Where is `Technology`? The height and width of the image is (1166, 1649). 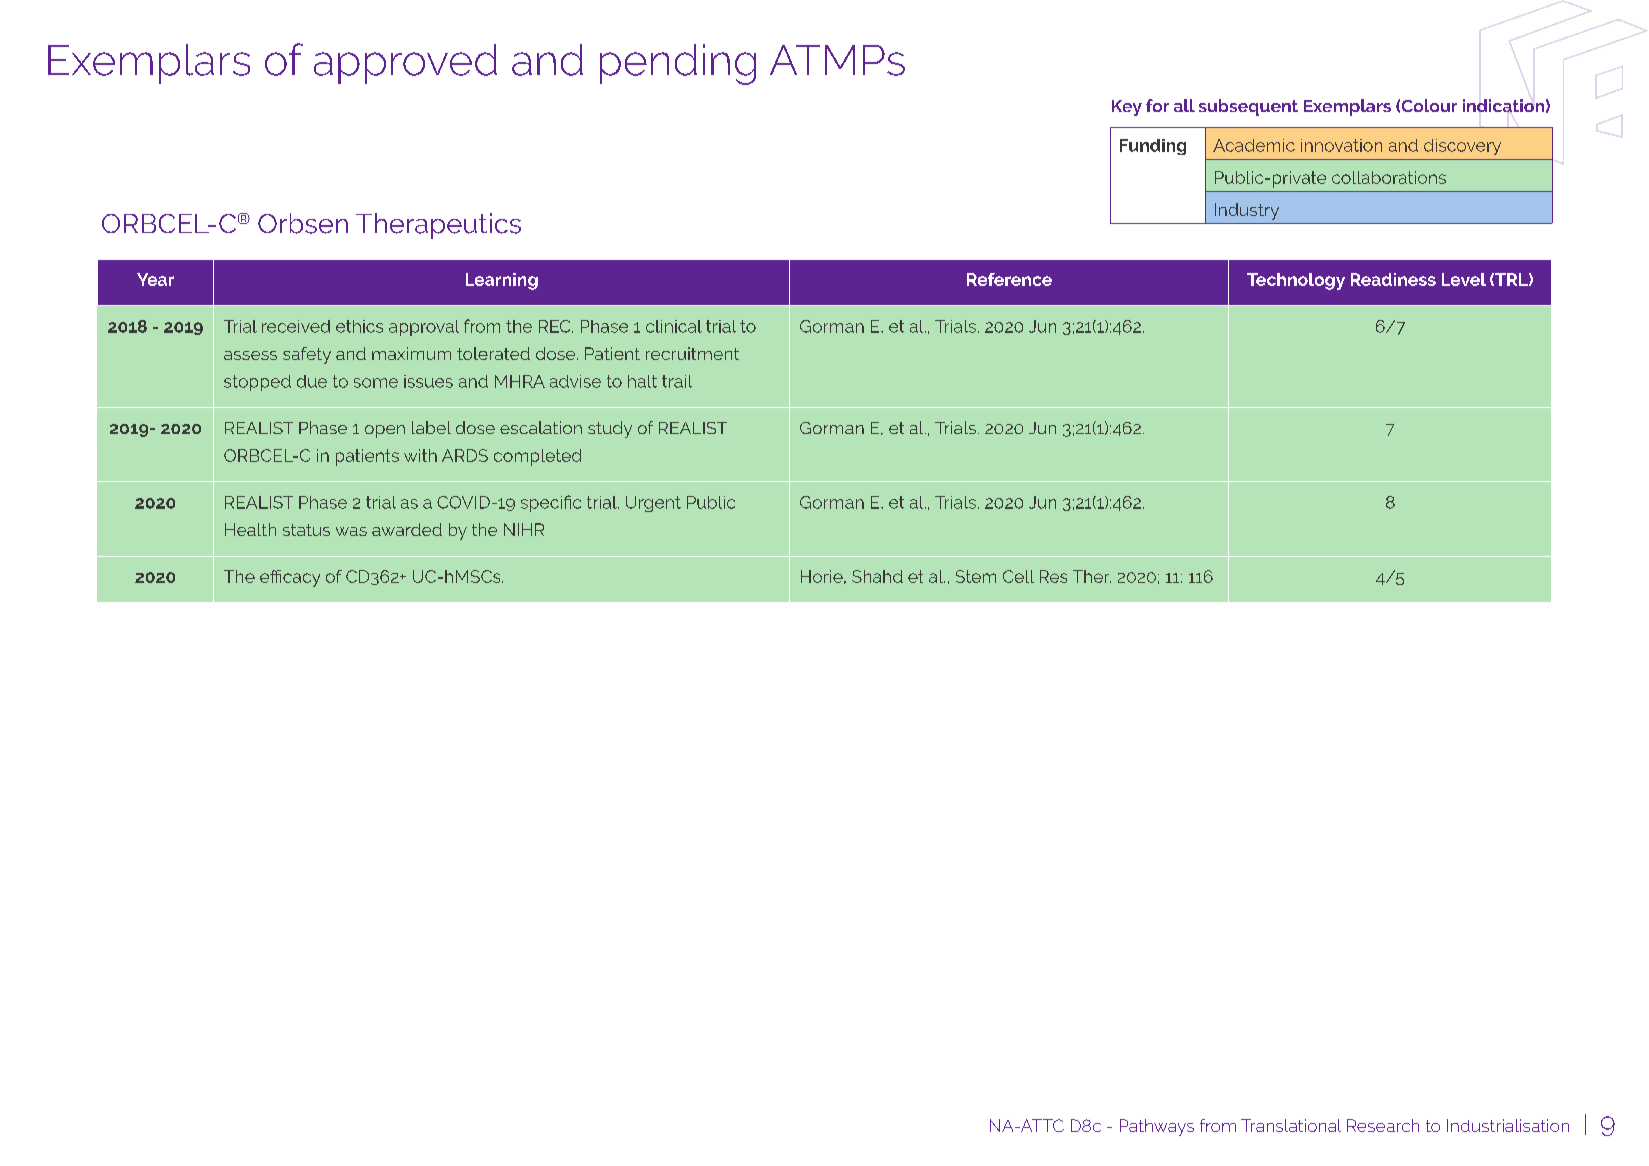
Technology is located at coordinates (1296, 281).
